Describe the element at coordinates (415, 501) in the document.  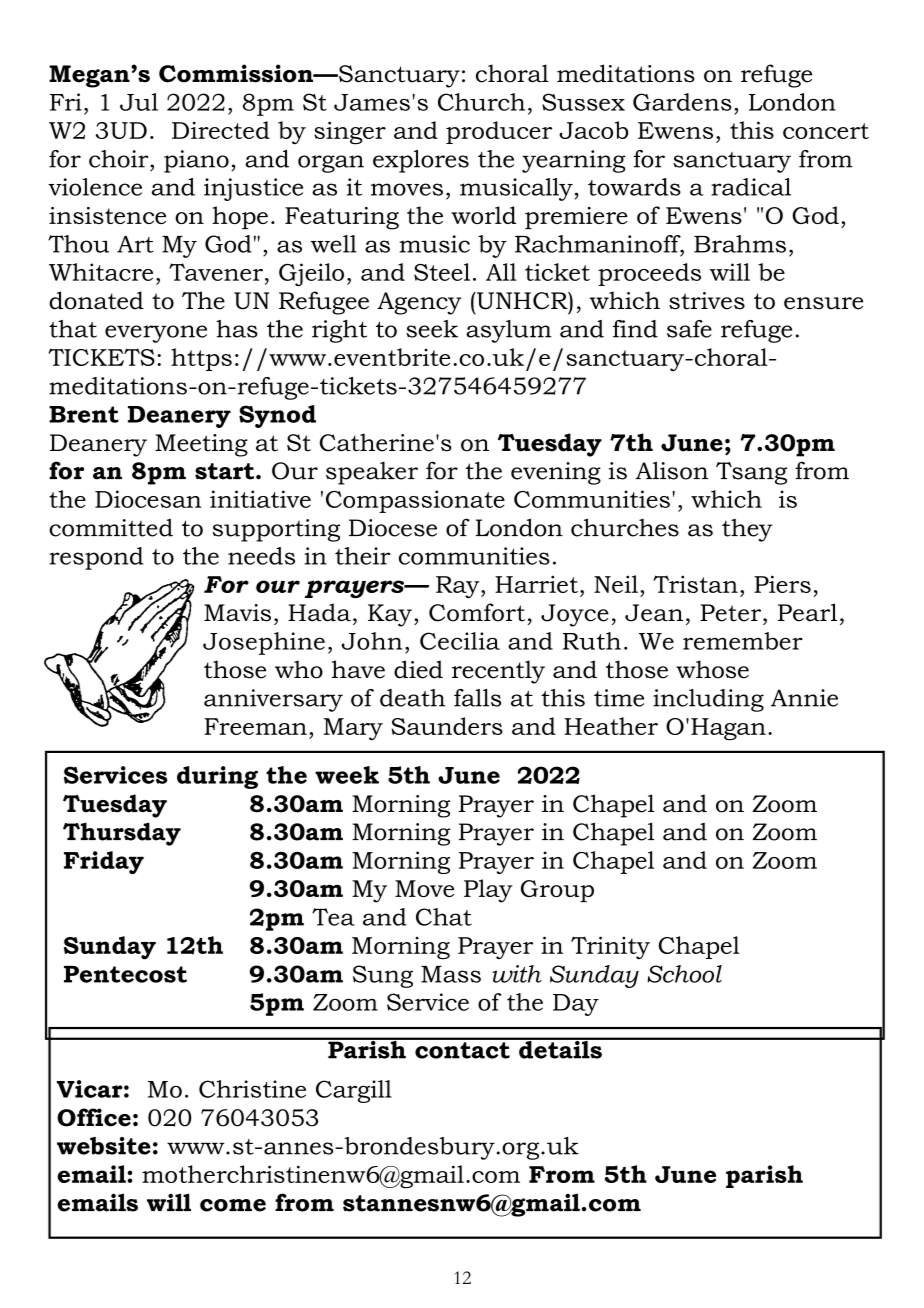
I see `Compassionate` at that location.
